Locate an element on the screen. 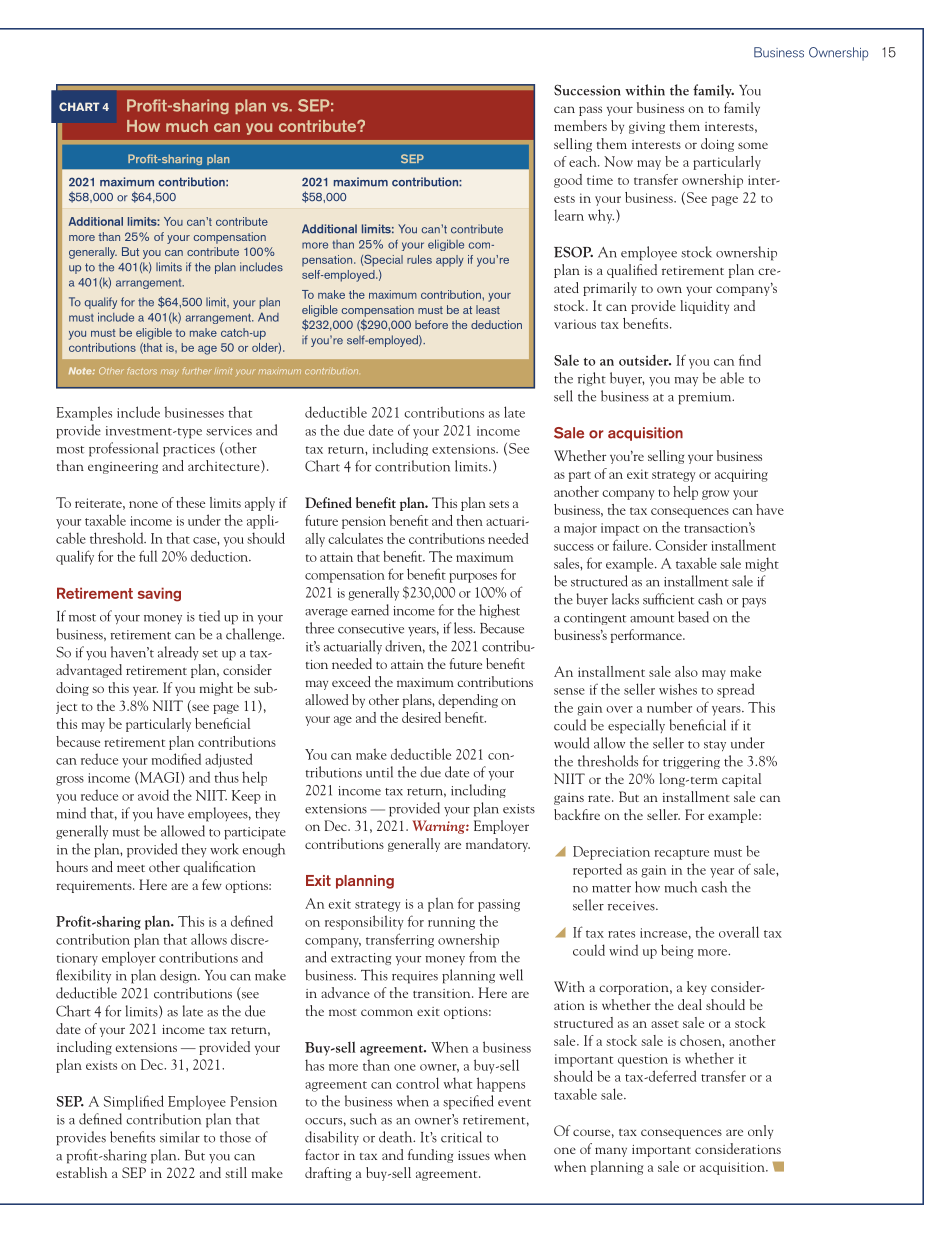 This screenshot has height=1233, width=952. further is located at coordinates (197, 370).
